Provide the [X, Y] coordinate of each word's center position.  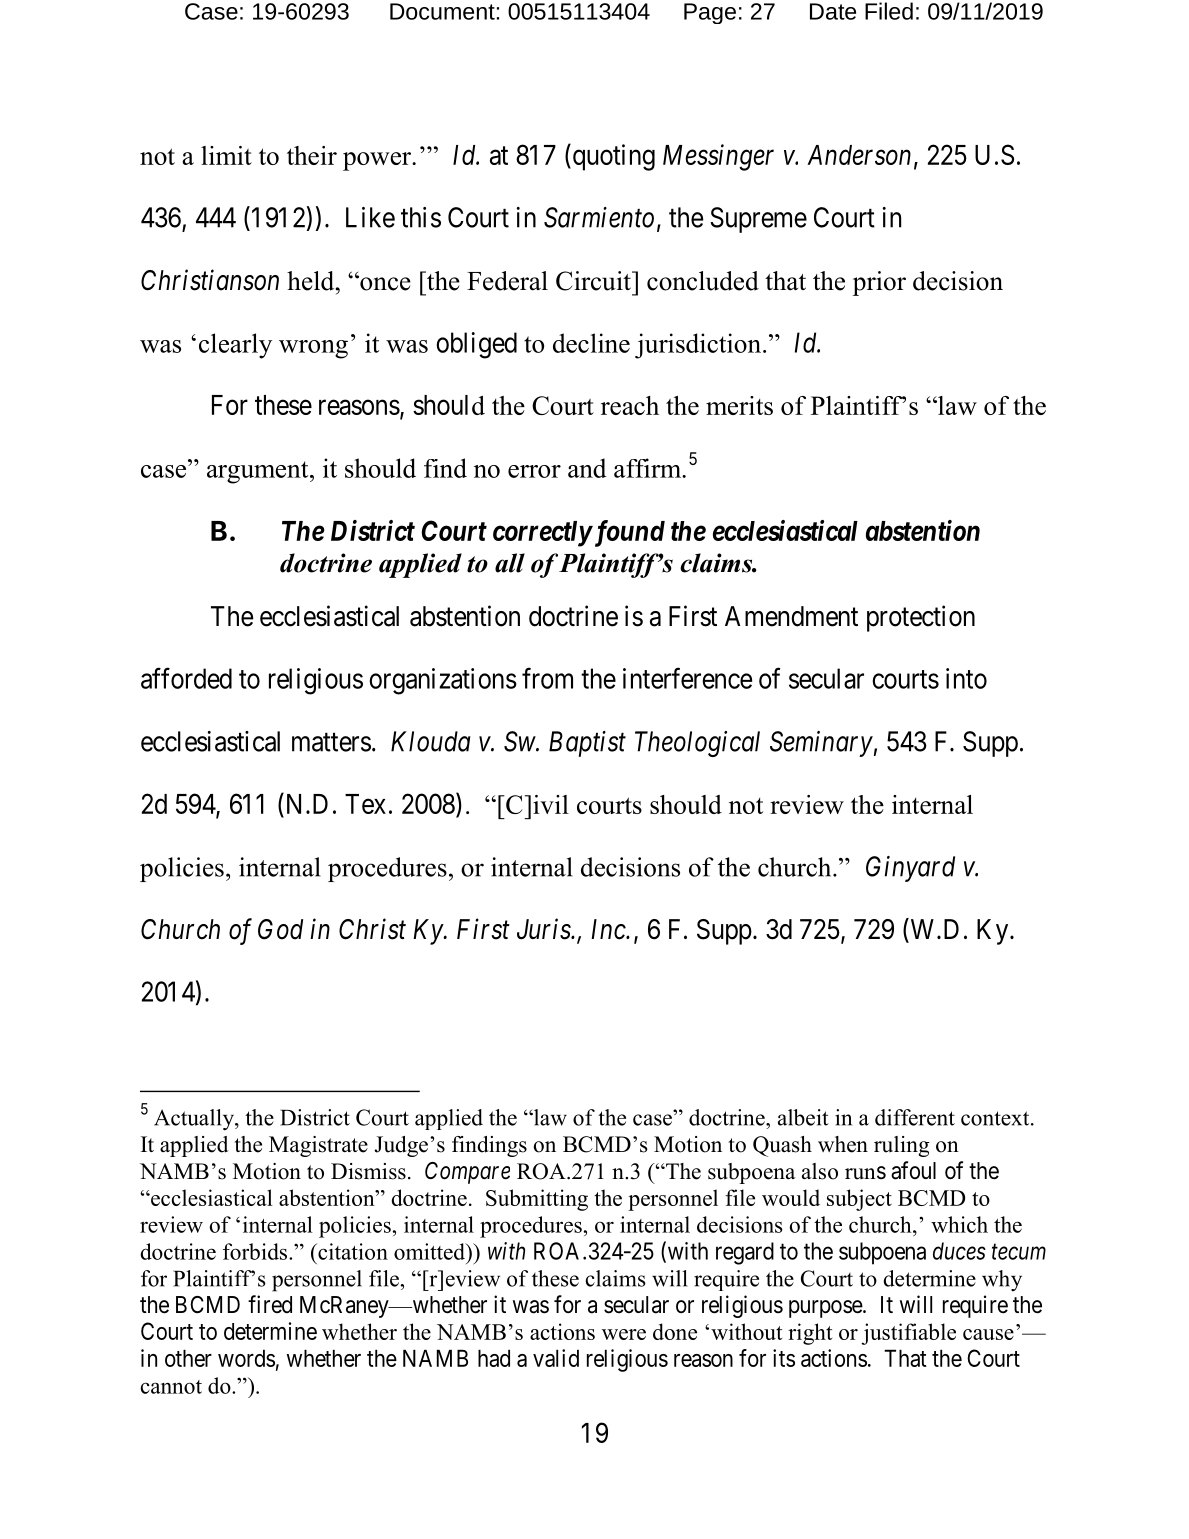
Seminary [821, 744]
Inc [609, 929]
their [312, 155]
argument [259, 472]
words [246, 1358]
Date [833, 11]
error [534, 471]
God [280, 929]
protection [921, 618]
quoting [612, 157]
